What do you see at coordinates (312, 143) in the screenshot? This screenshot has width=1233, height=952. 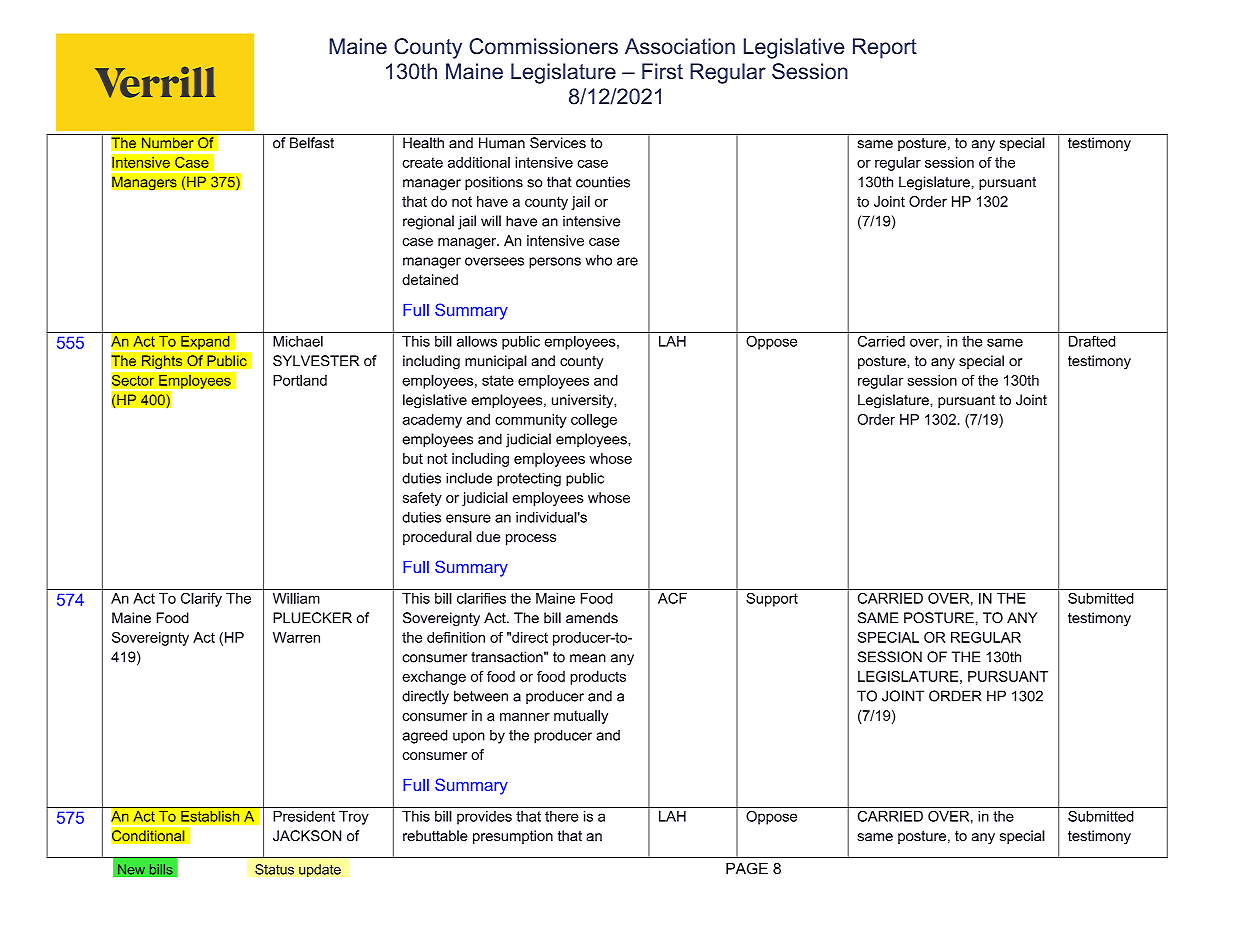 I see `Belfast` at bounding box center [312, 143].
